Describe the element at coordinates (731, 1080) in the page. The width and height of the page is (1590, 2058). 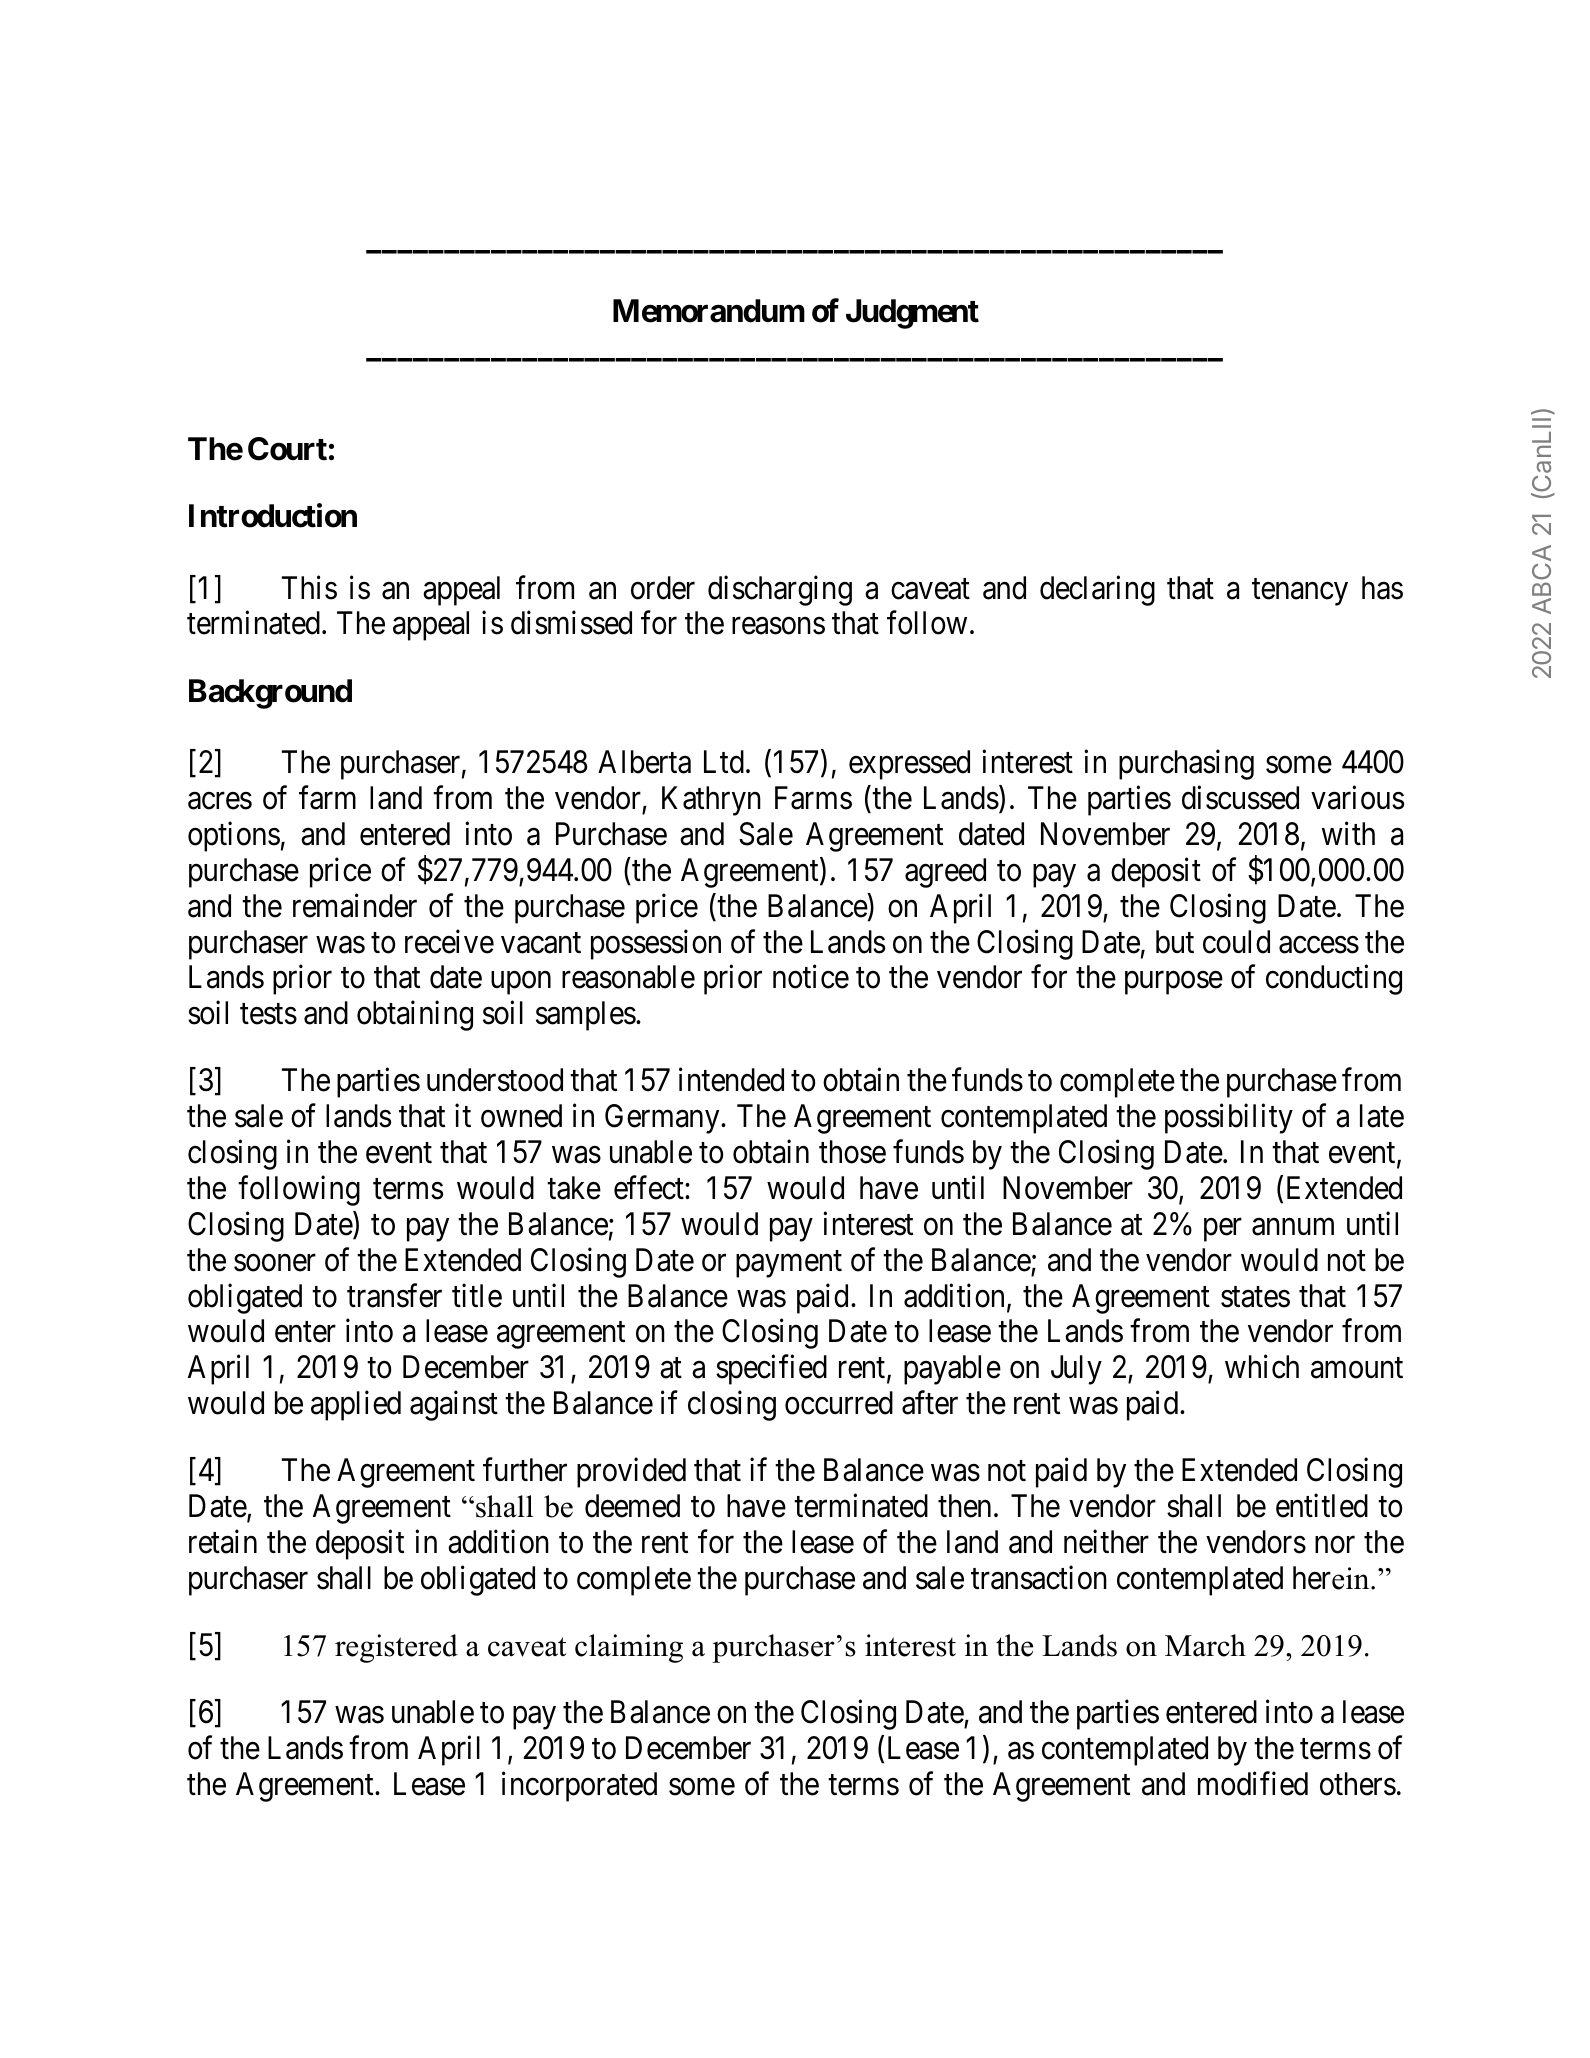
I see `intended` at that location.
